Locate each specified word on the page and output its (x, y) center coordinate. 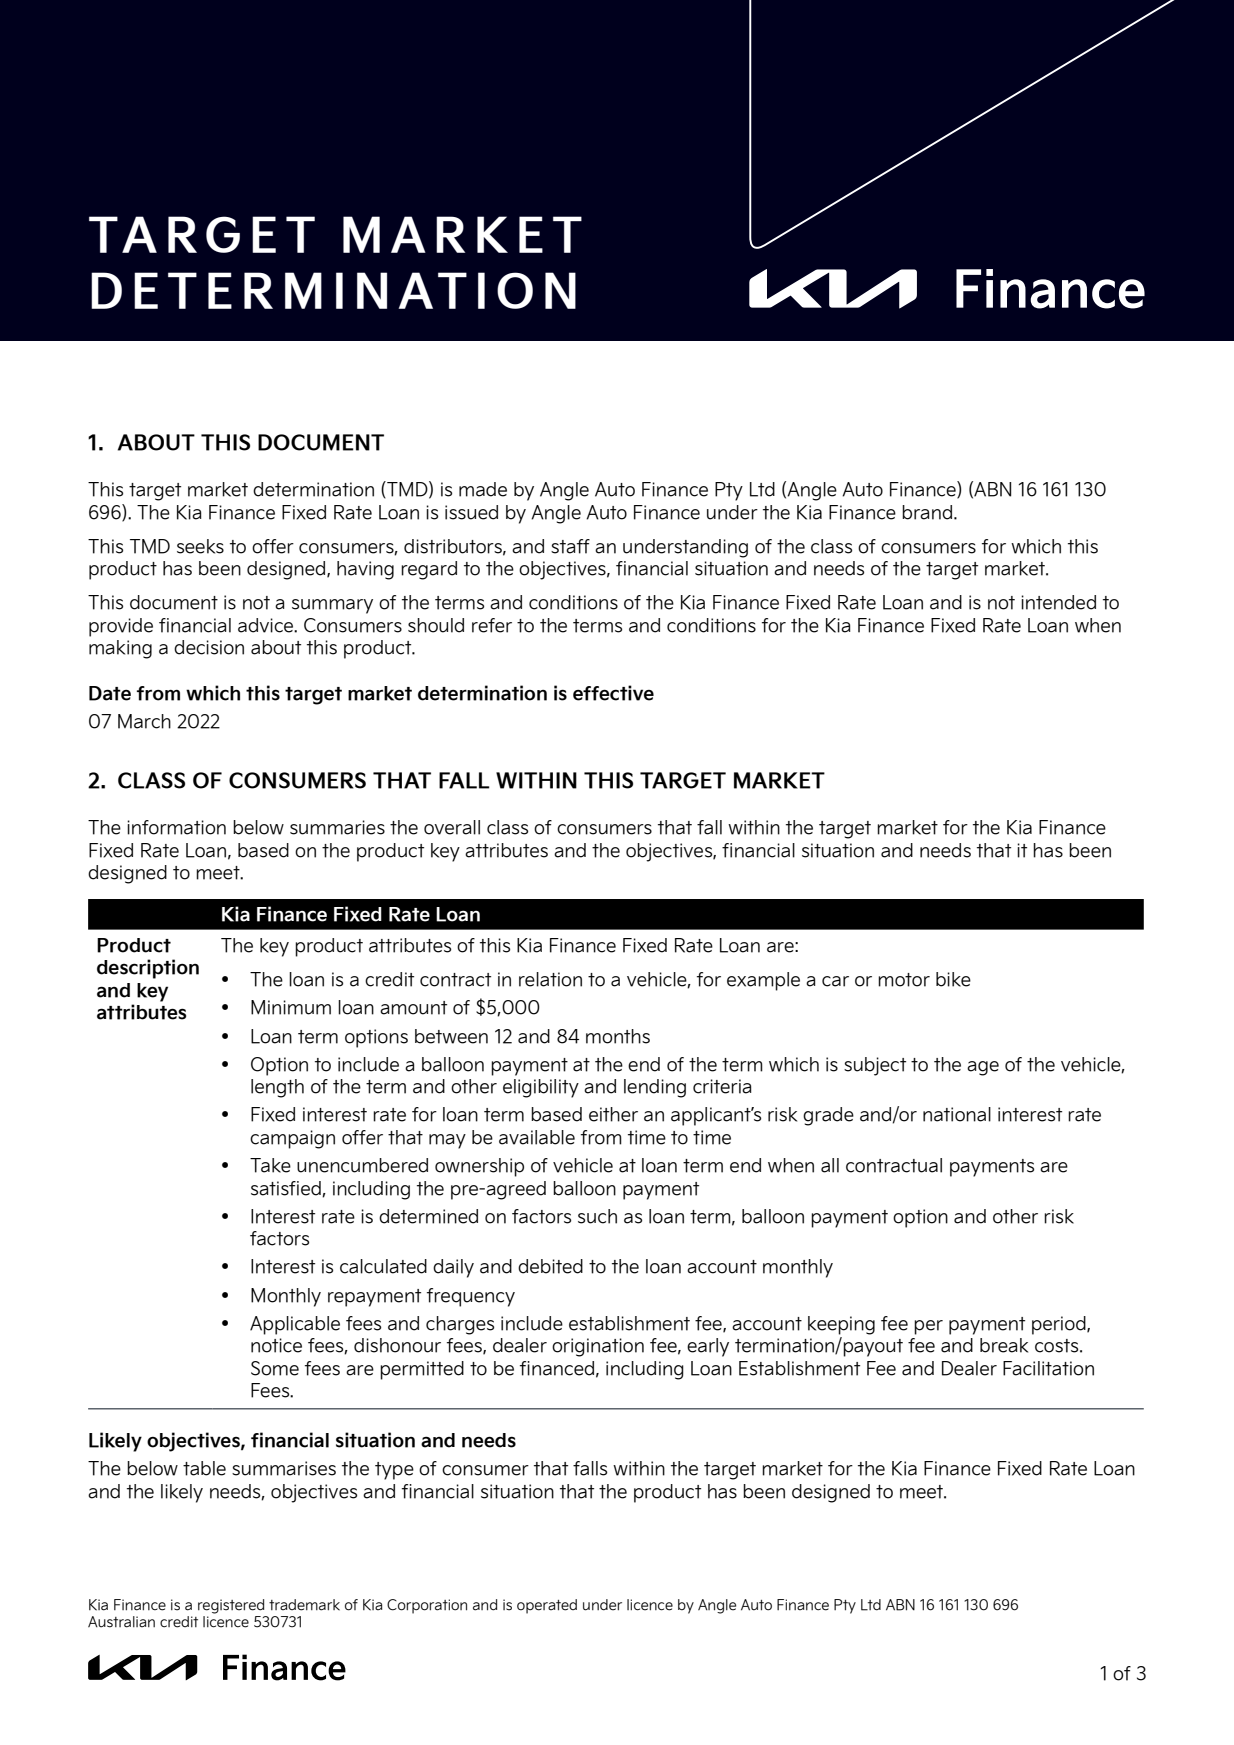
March (144, 721)
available (537, 1137)
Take (270, 1165)
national (957, 1114)
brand (927, 512)
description (148, 969)
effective (613, 693)
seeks (200, 546)
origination (598, 1347)
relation (550, 979)
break (1004, 1345)
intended (1058, 602)
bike (953, 979)
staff (570, 546)
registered (231, 1606)
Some (275, 1368)
